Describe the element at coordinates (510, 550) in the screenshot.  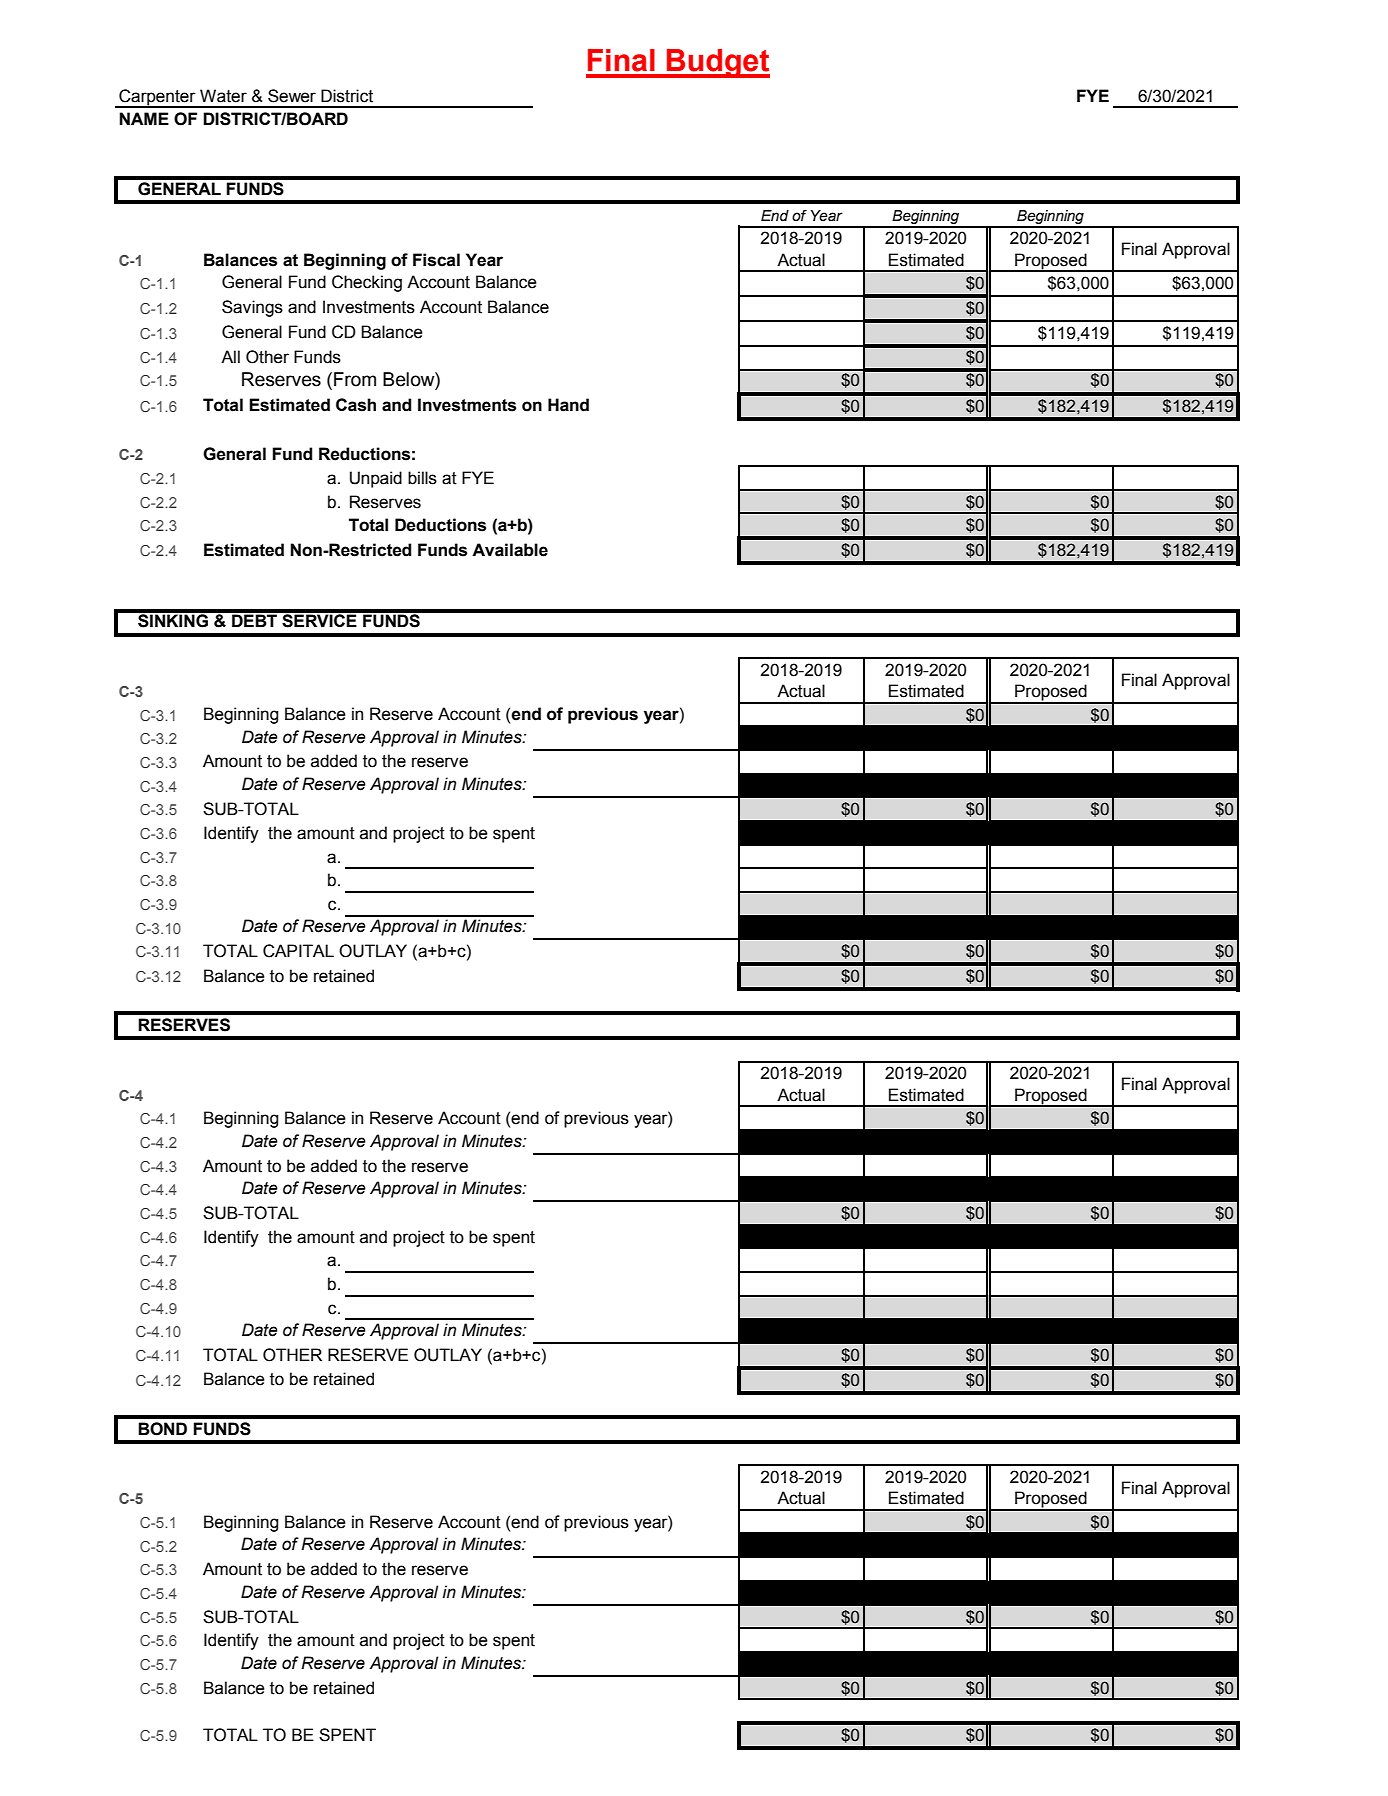
I see `Available` at that location.
